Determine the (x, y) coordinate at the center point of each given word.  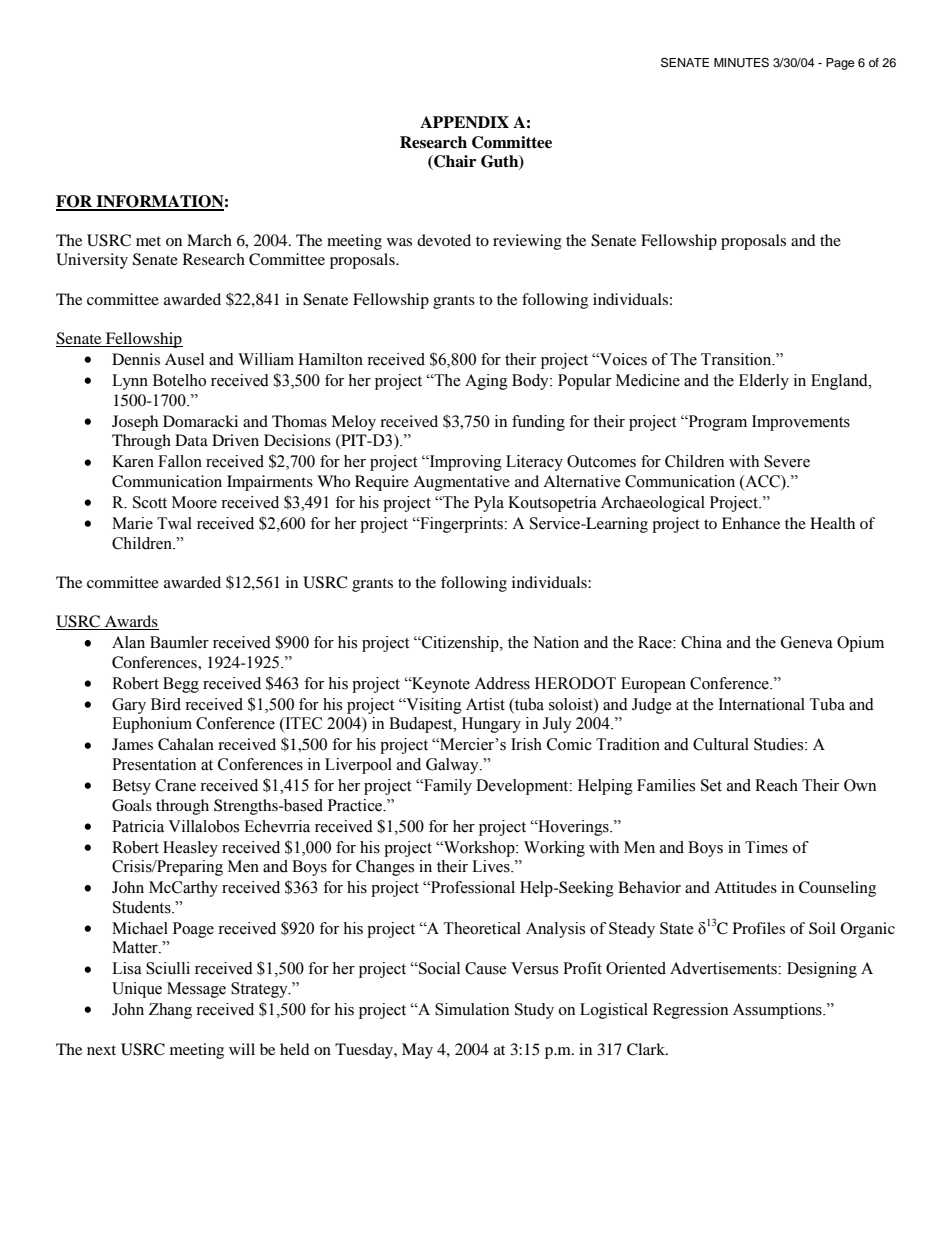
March (209, 240)
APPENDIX (464, 122)
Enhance (751, 523)
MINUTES (741, 63)
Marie (132, 523)
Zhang (170, 1011)
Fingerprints (461, 525)
